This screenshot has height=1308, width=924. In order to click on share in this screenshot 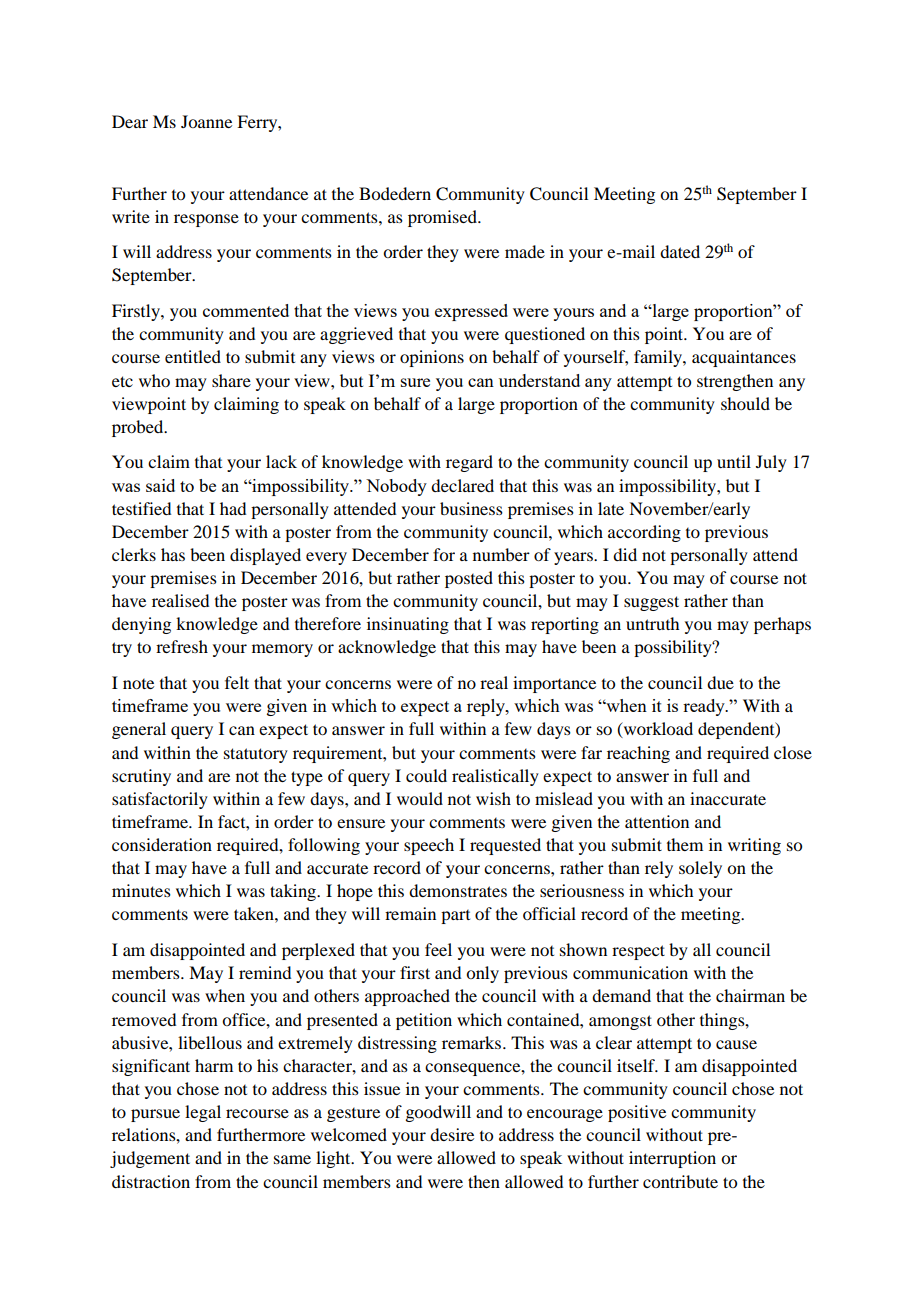, I will do `click(231, 380)`.
